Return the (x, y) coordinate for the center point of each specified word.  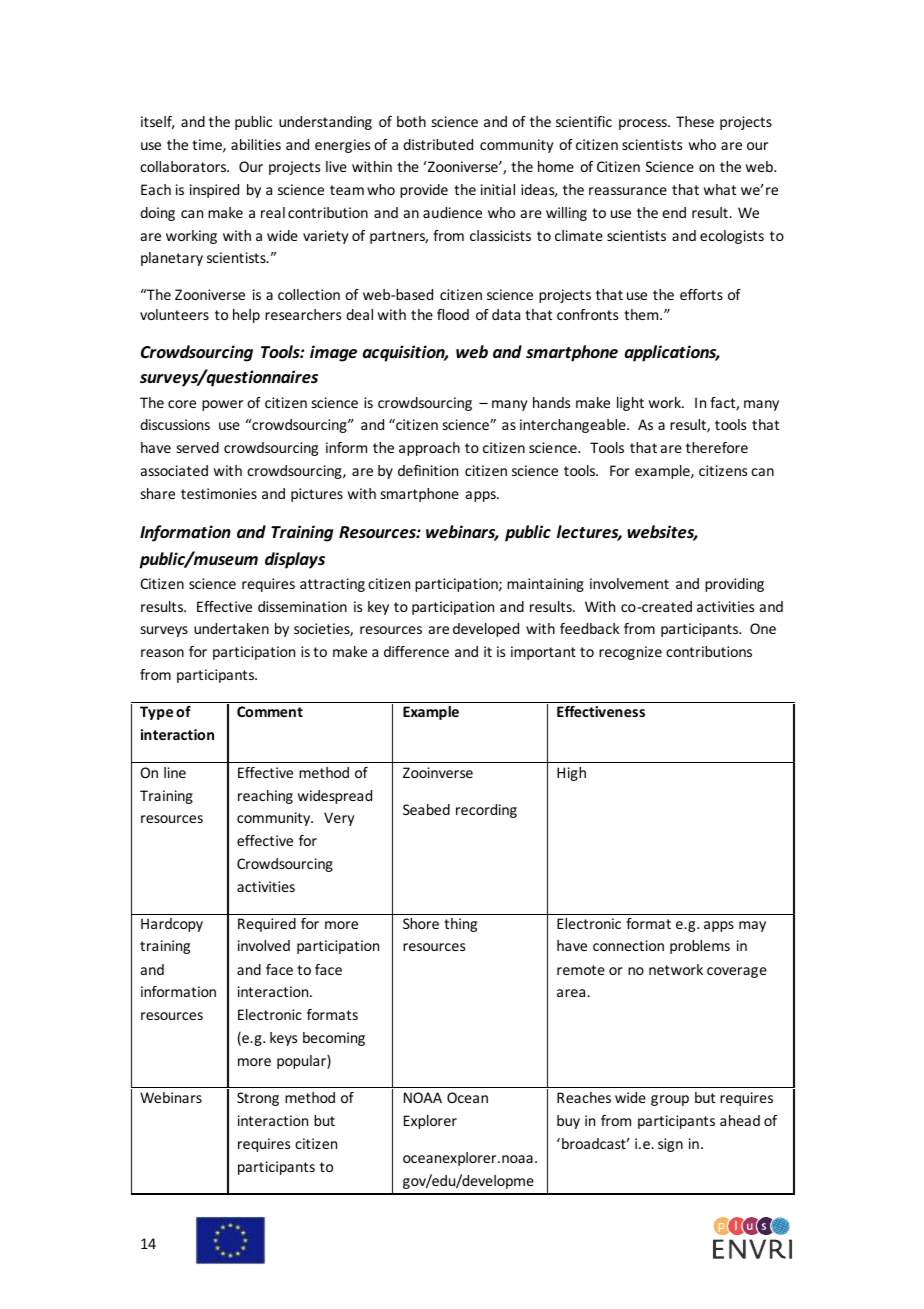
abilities (256, 144)
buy (568, 1122)
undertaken (231, 628)
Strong (258, 1099)
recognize (630, 653)
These (695, 121)
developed (486, 630)
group (670, 1100)
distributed (438, 144)
